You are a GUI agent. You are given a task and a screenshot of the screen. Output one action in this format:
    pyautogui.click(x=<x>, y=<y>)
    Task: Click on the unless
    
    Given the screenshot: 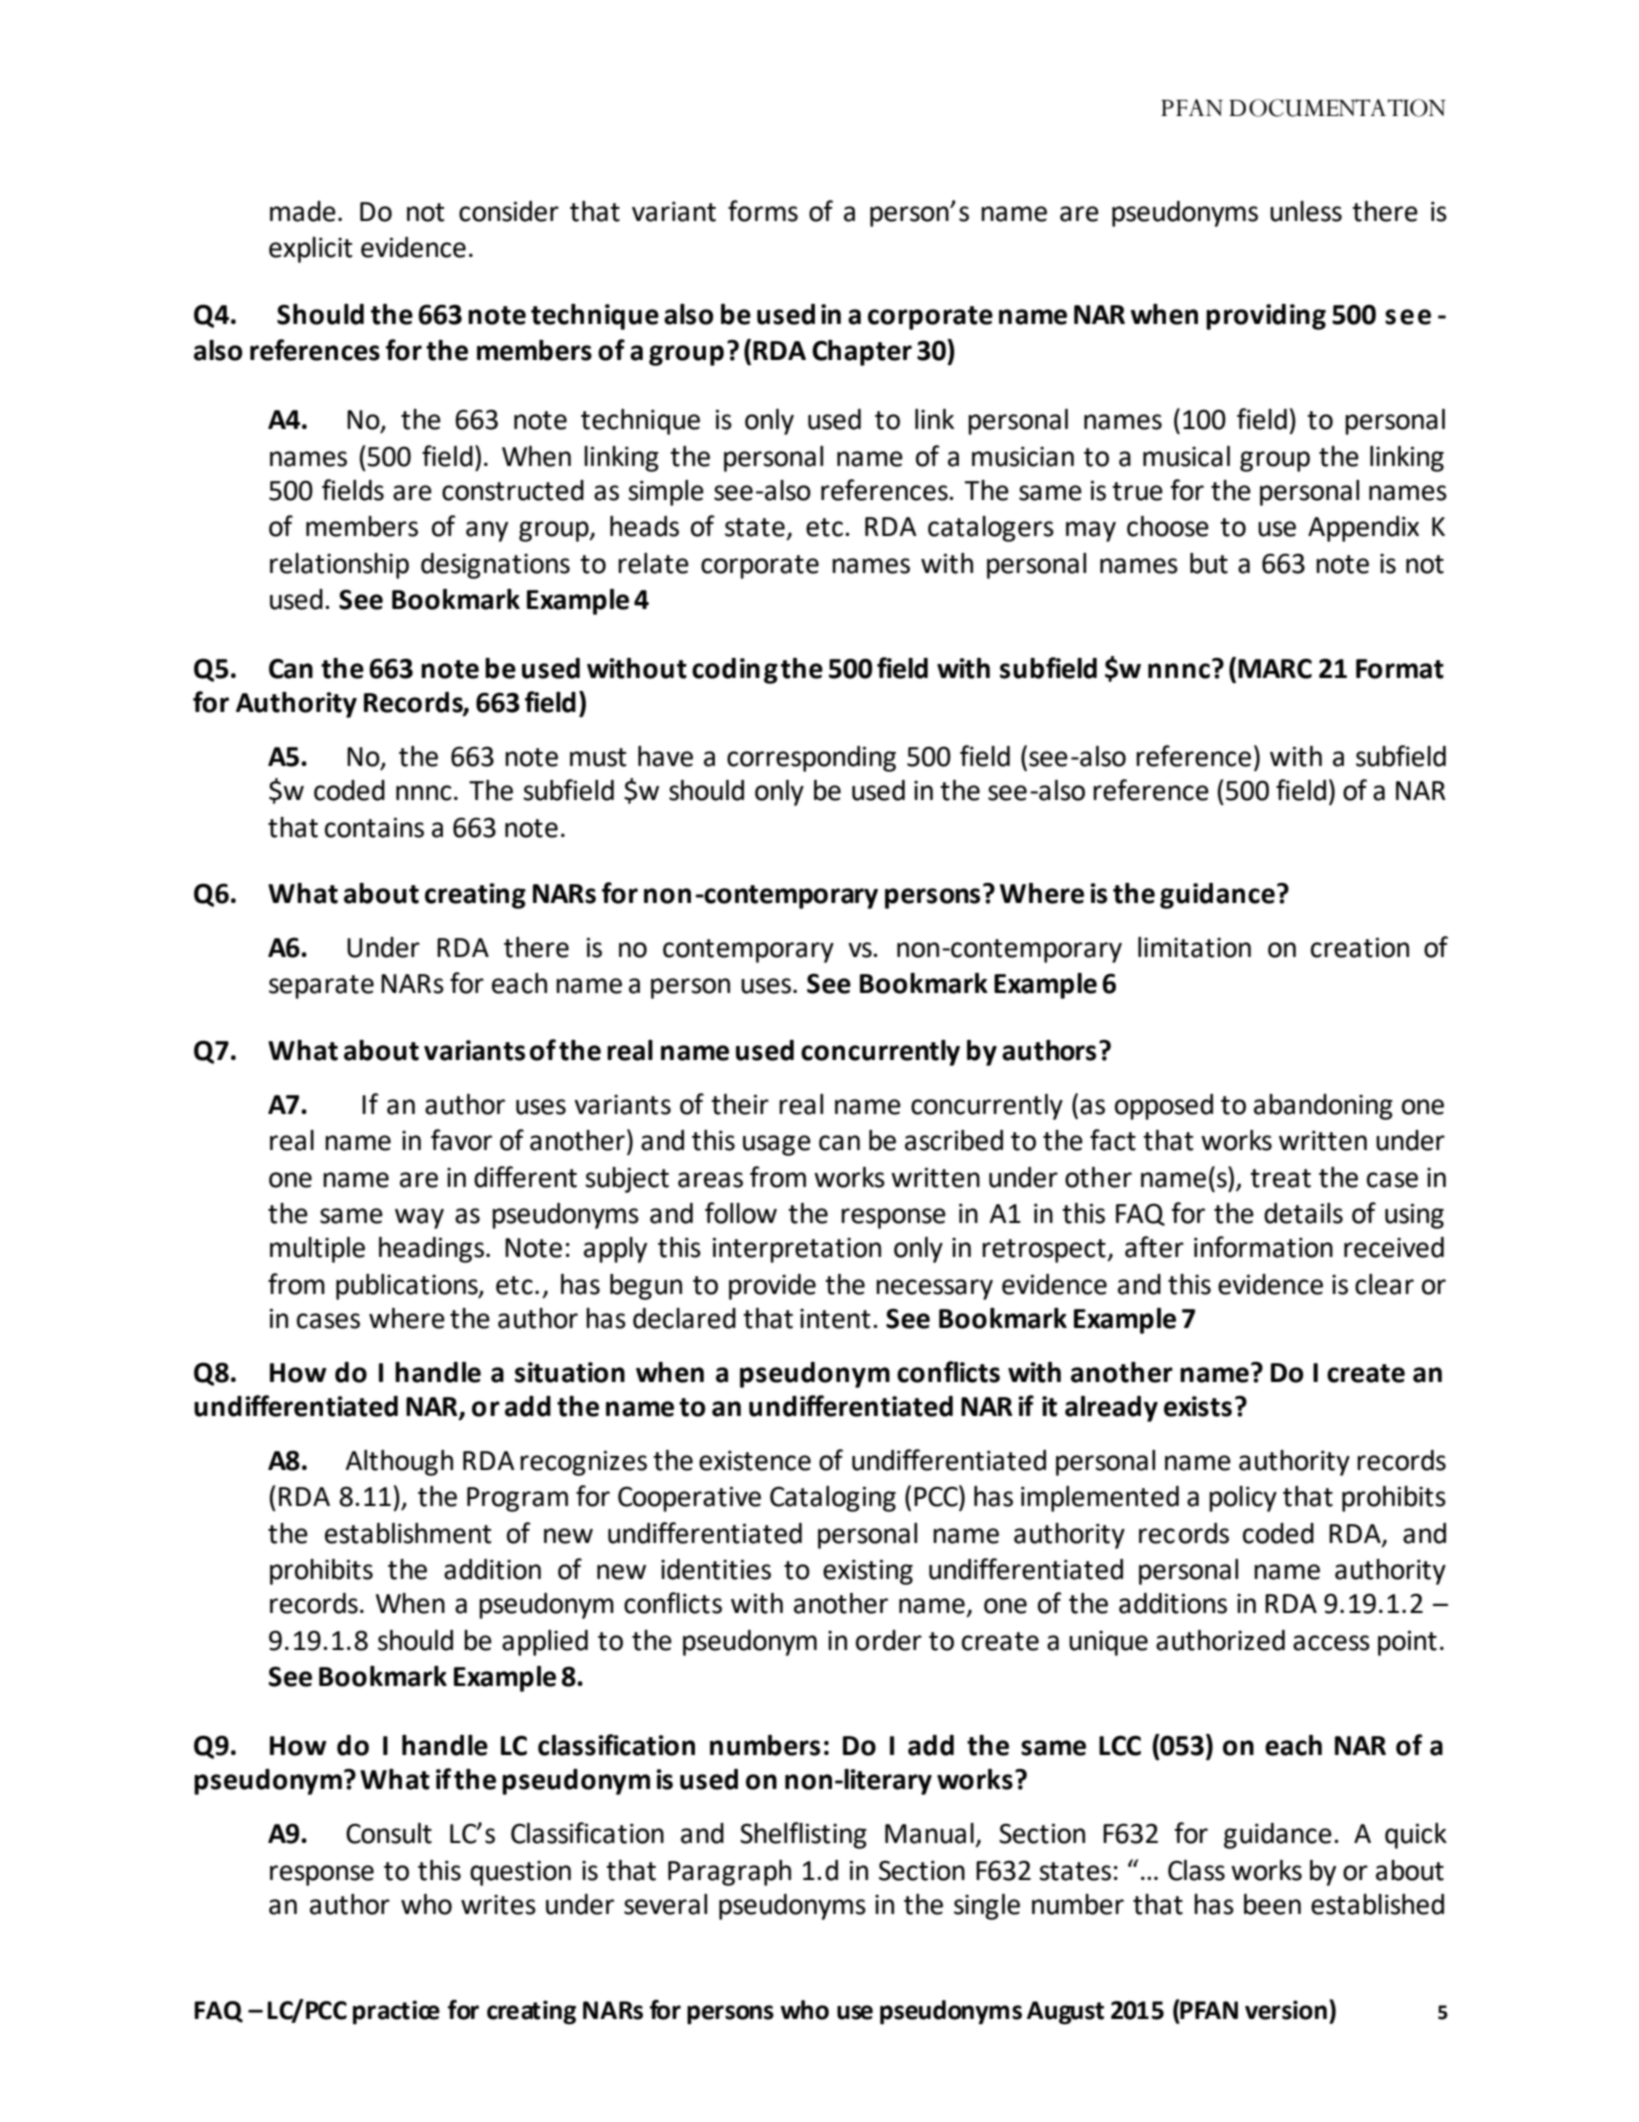 What is the action you would take?
    pyautogui.click(x=1306, y=211)
